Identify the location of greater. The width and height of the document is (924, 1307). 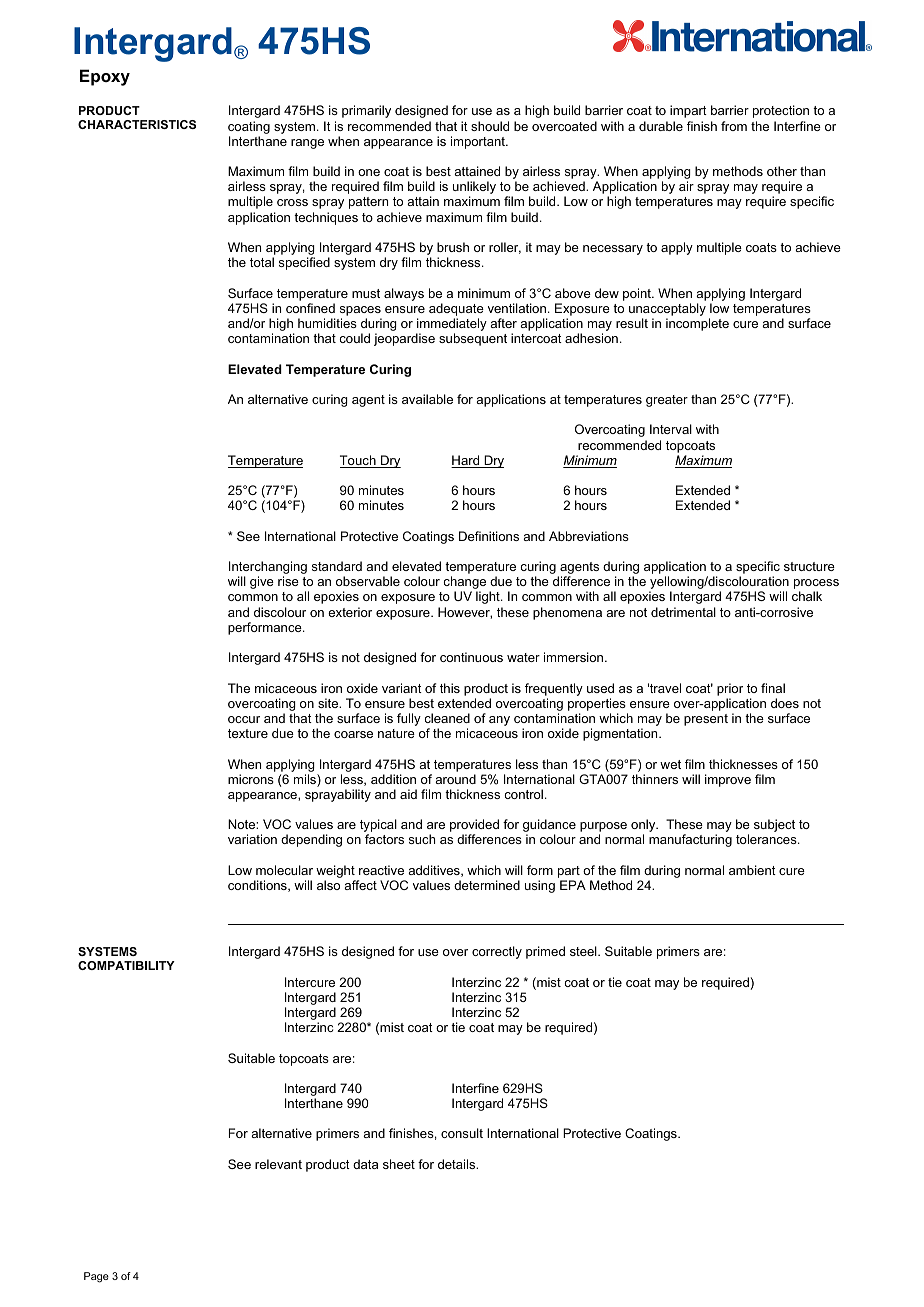
(667, 401).
